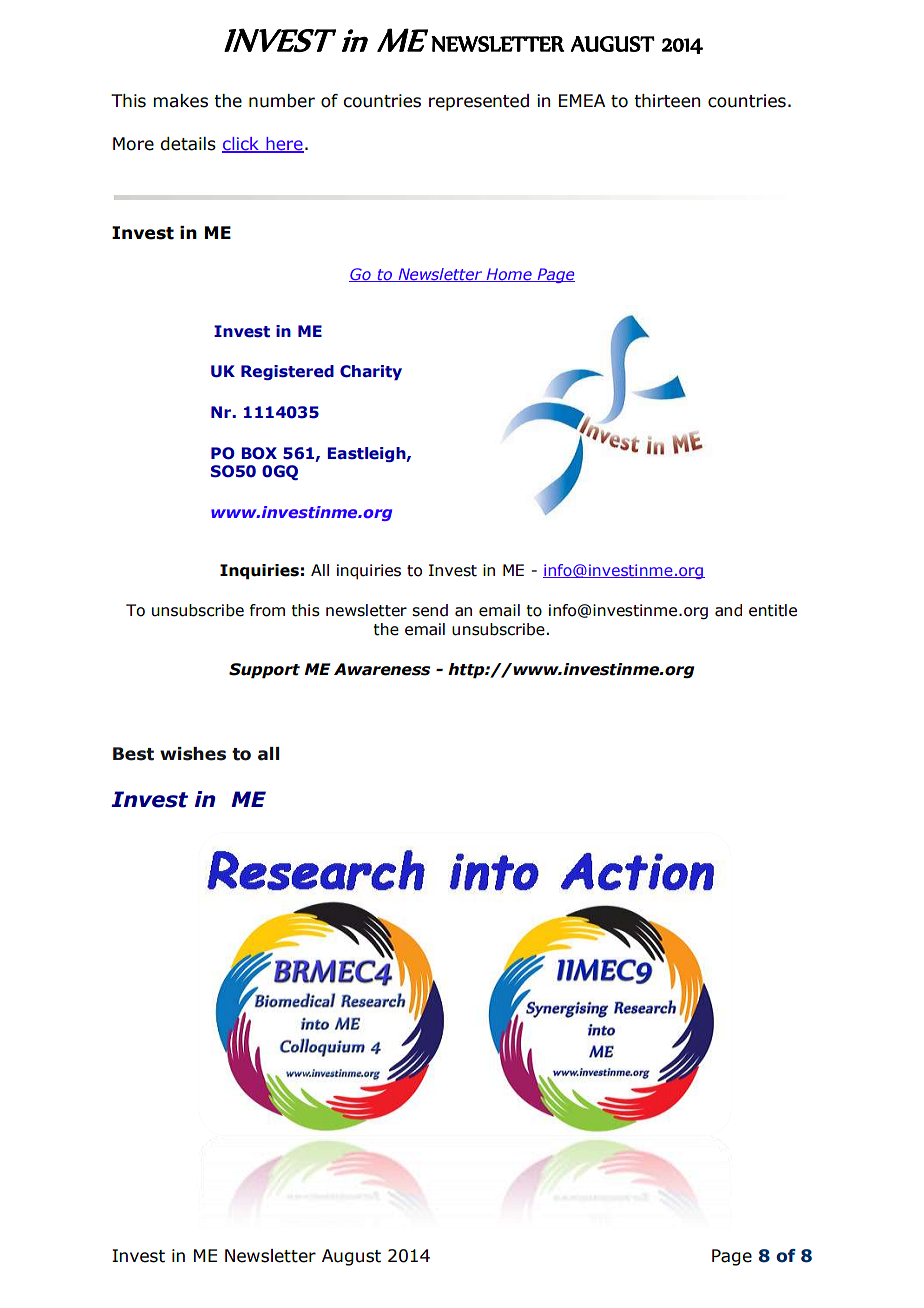  What do you see at coordinates (479, 102) in the screenshot?
I see `represented` at bounding box center [479, 102].
